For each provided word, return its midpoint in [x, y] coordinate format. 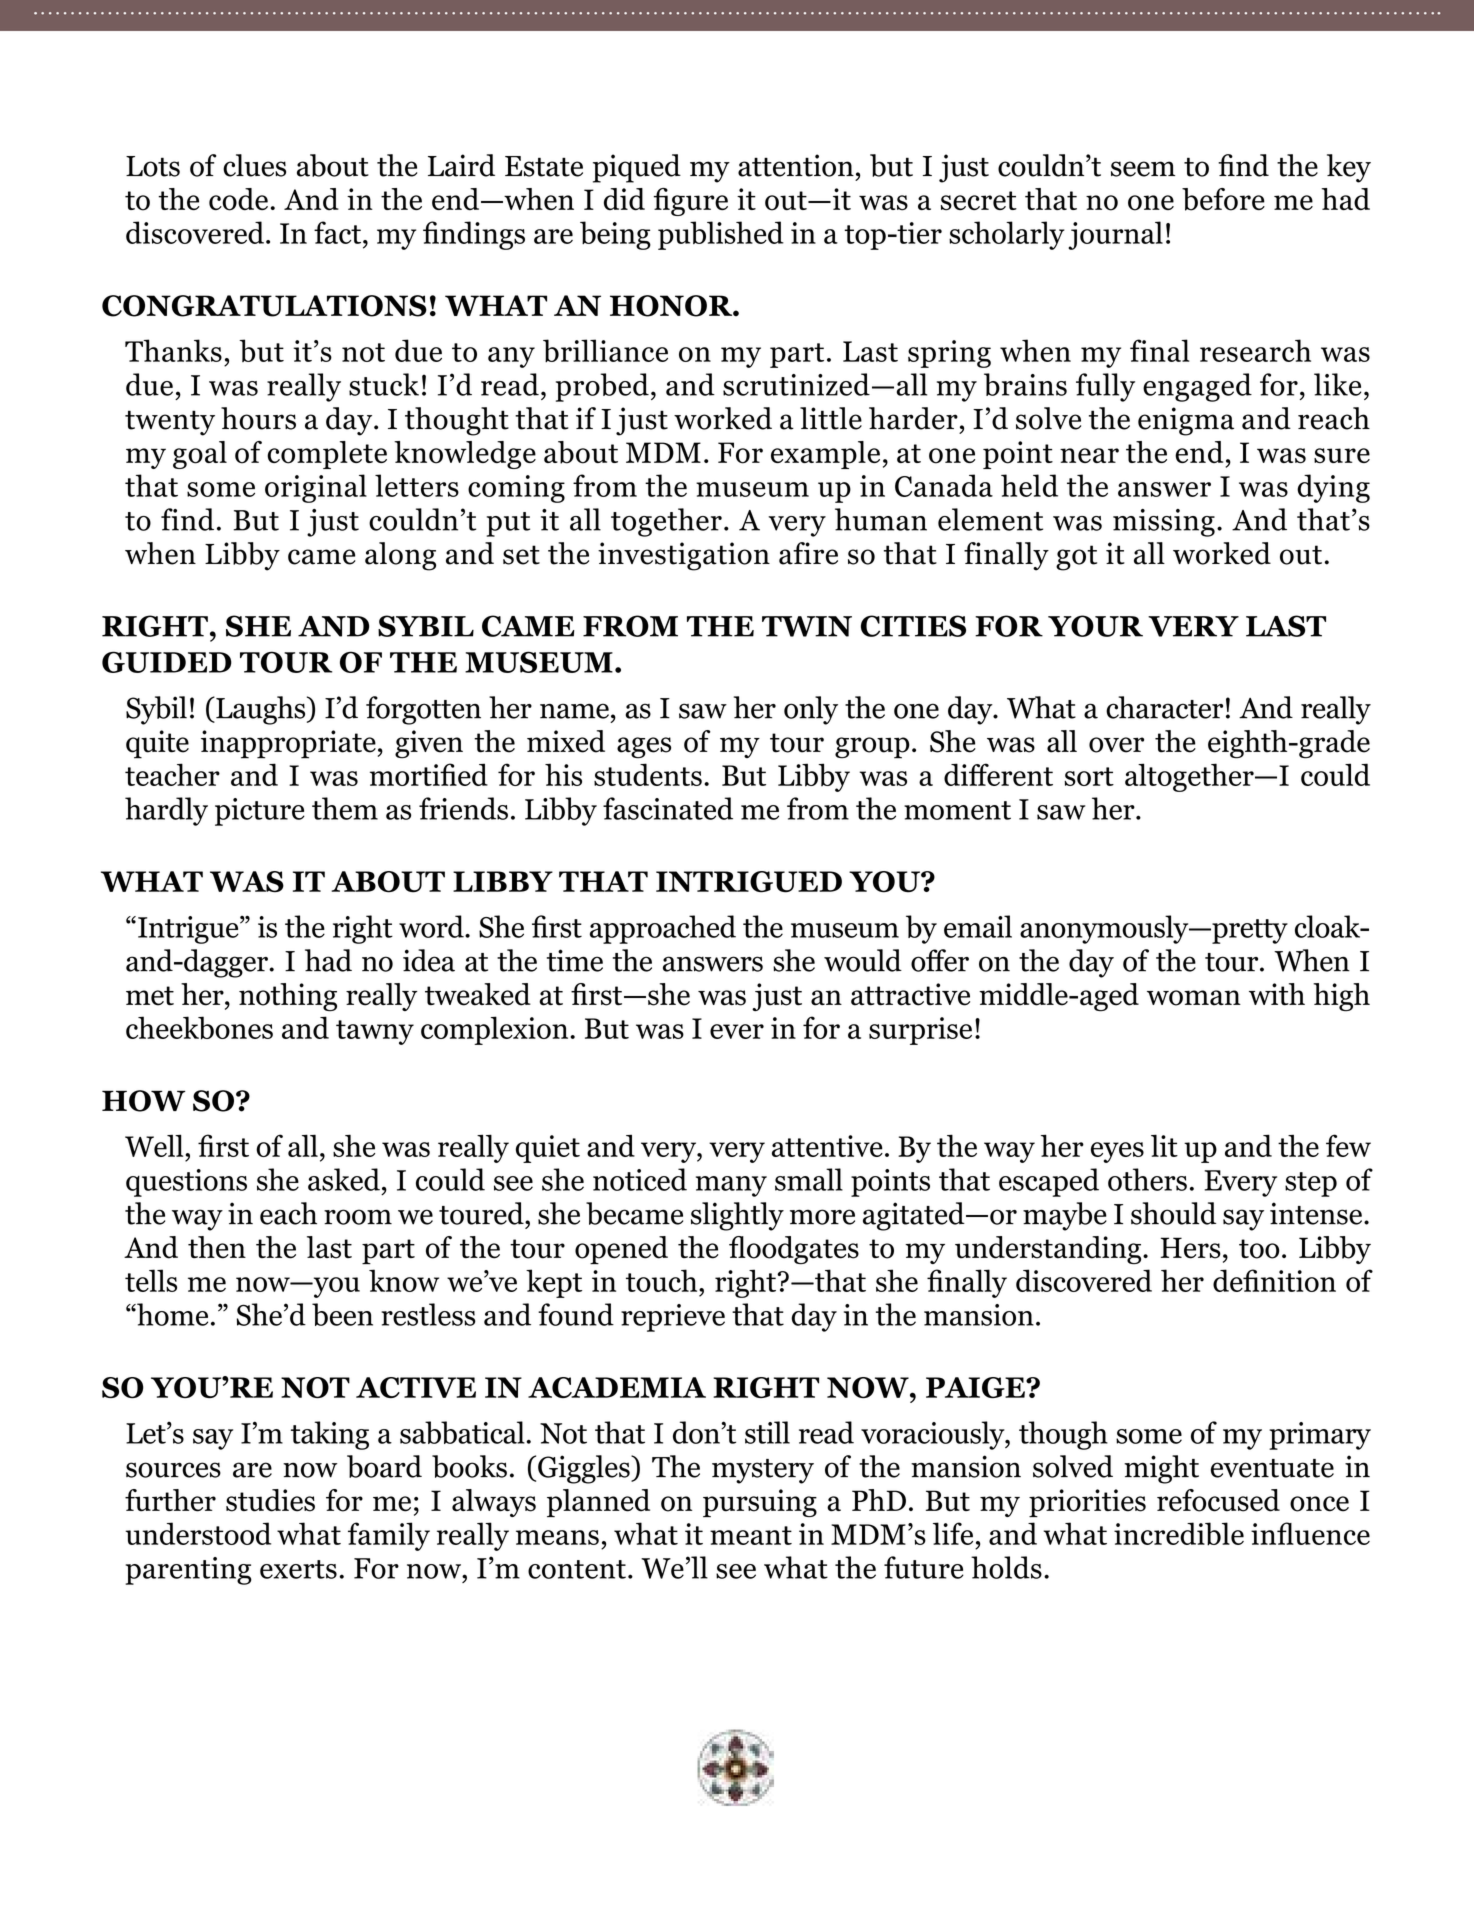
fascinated [668, 808]
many [731, 1186]
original [316, 488]
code [238, 199]
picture [260, 812]
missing [1164, 523]
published [721, 235]
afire [808, 553]
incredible [1179, 1534]
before [1223, 199]
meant [751, 1535]
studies [270, 1500]
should [1173, 1213]
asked [344, 1179]
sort [1089, 776]
